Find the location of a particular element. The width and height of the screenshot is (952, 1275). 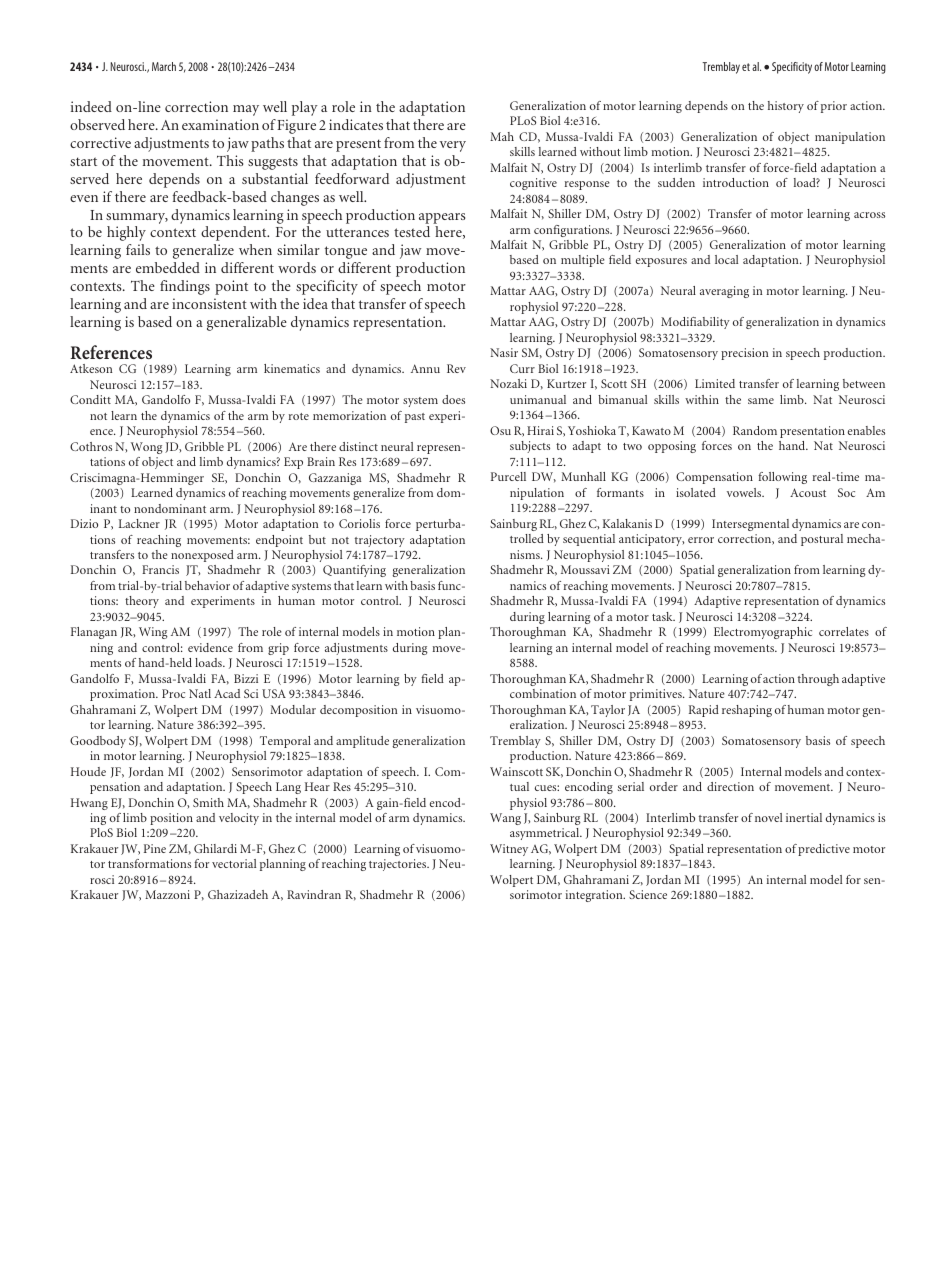

Wong is located at coordinates (147, 448).
